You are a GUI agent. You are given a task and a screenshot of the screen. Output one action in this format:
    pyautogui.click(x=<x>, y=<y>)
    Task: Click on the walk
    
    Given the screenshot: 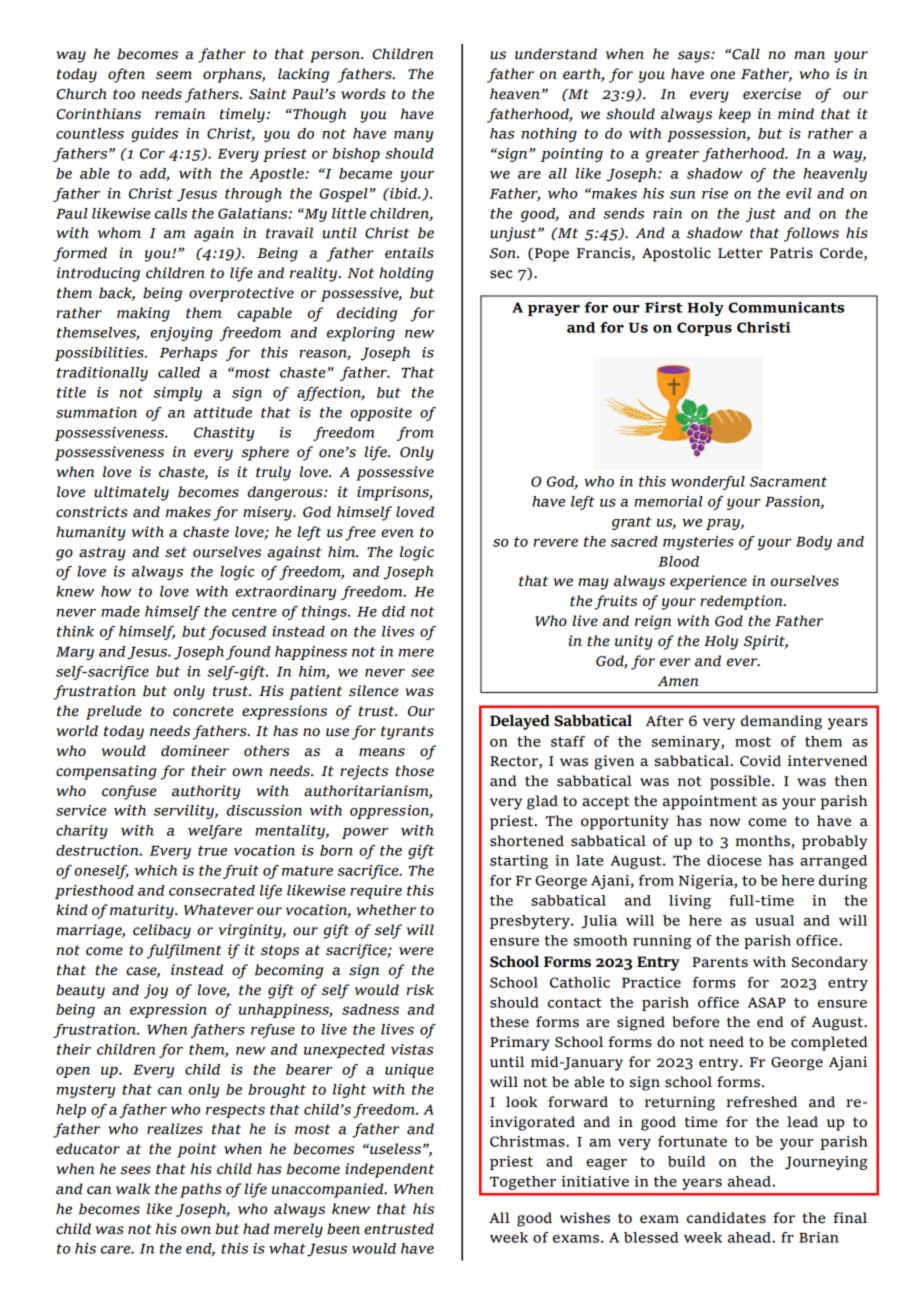 What is the action you would take?
    pyautogui.click(x=133, y=1189)
